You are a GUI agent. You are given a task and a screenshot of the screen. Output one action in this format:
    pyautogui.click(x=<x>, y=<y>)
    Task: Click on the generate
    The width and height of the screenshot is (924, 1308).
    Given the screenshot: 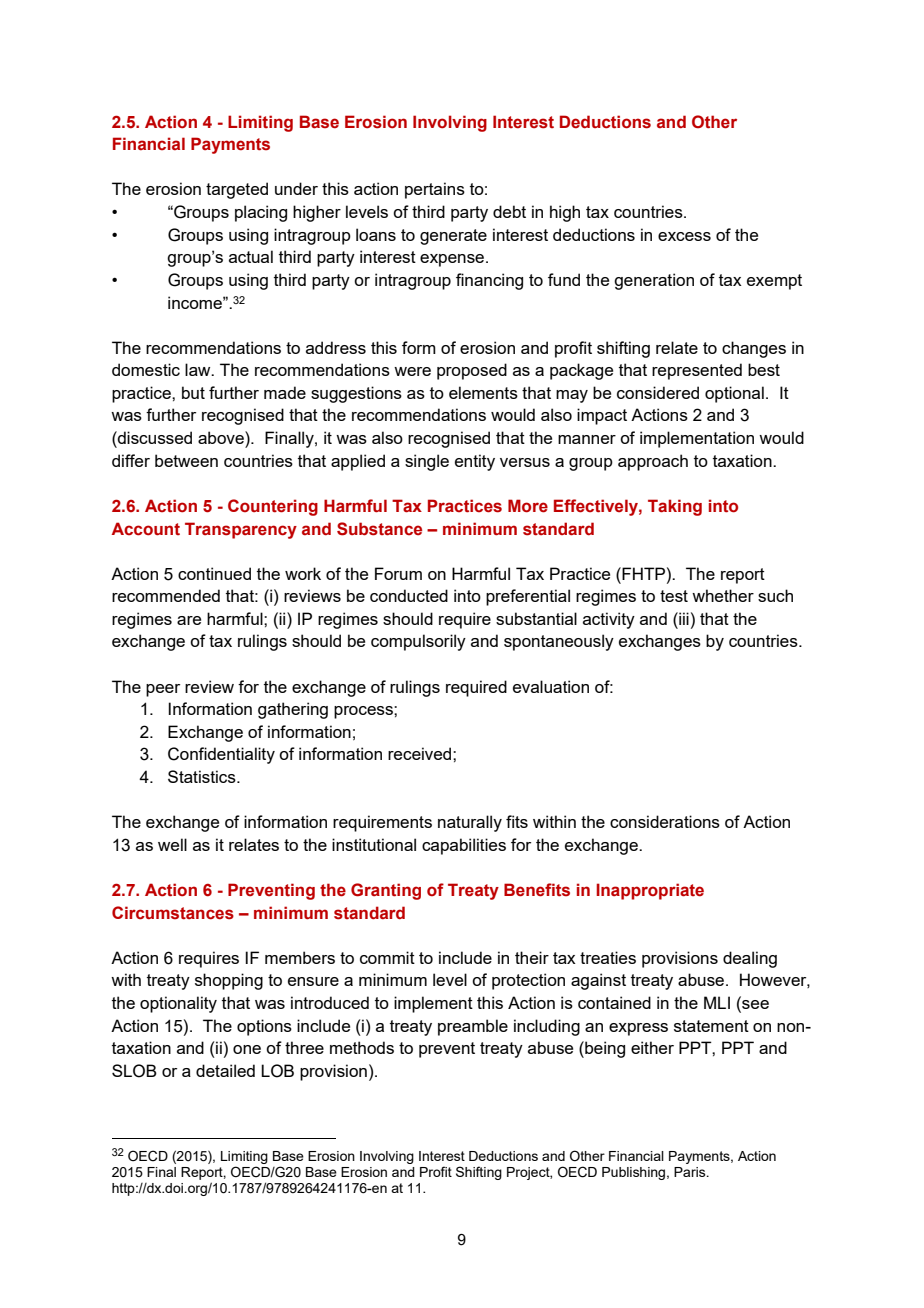 What is the action you would take?
    pyautogui.click(x=453, y=237)
